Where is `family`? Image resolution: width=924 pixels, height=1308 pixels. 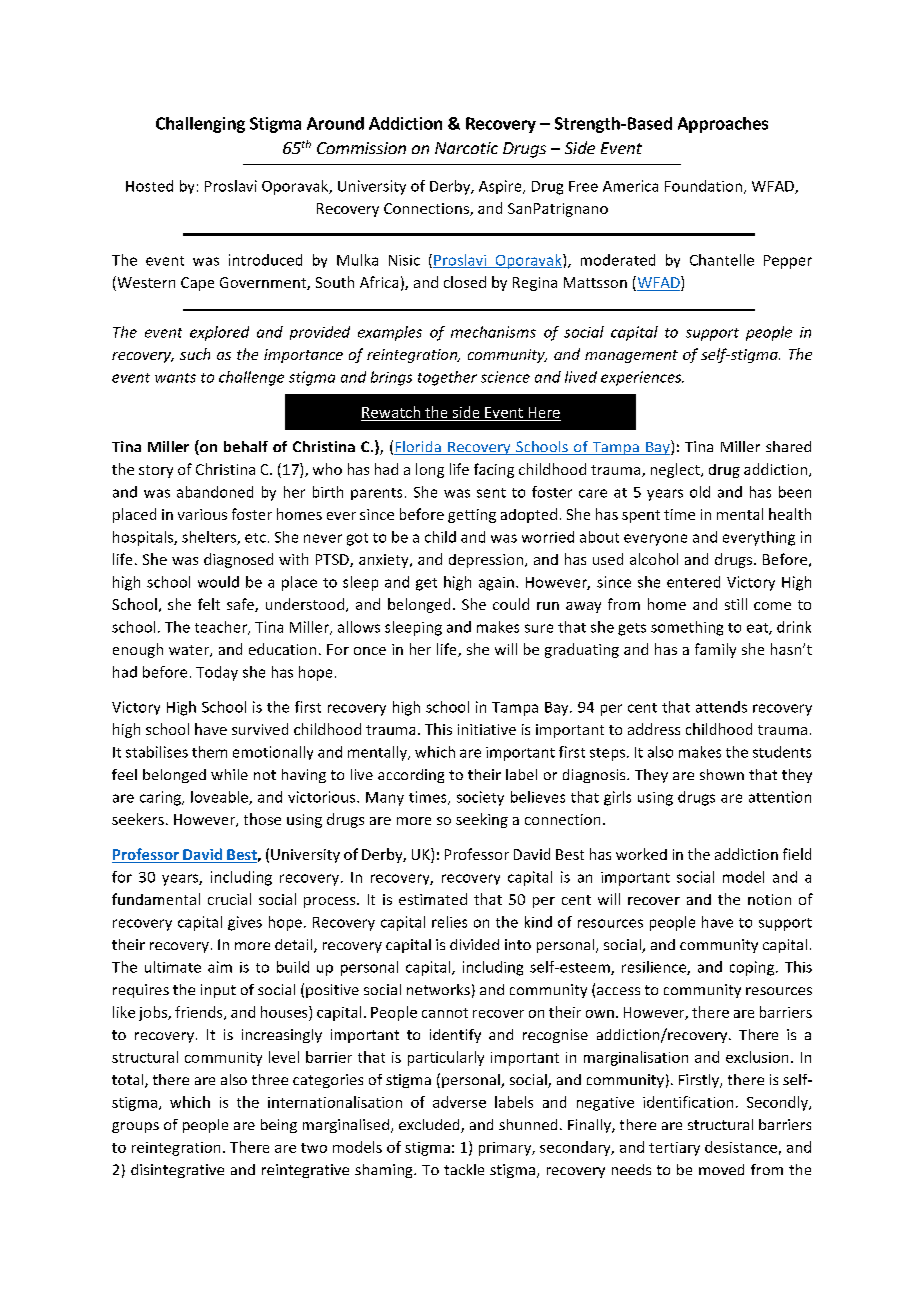
family is located at coordinates (715, 650).
